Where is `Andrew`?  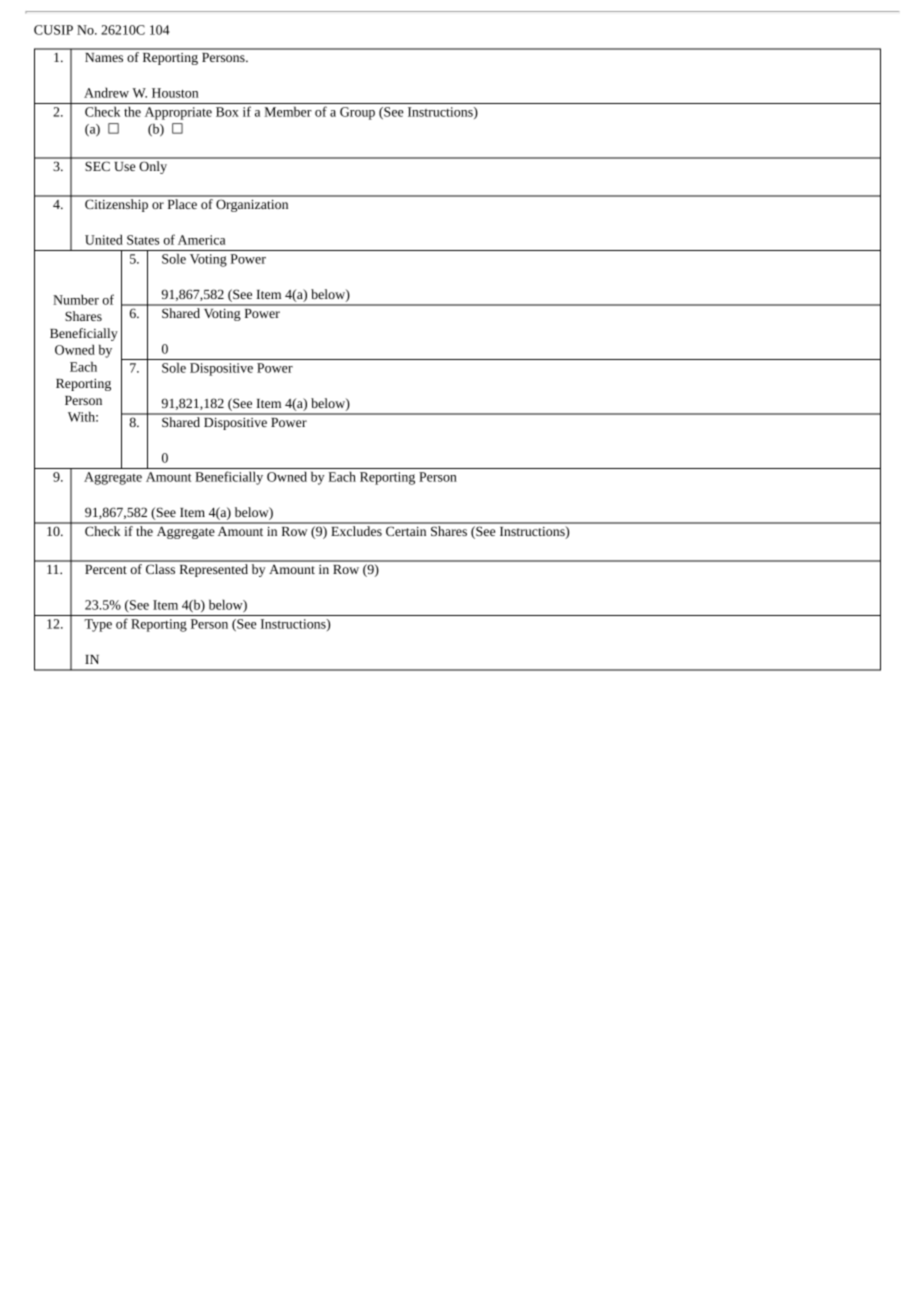
Andrew is located at coordinates (106, 92).
